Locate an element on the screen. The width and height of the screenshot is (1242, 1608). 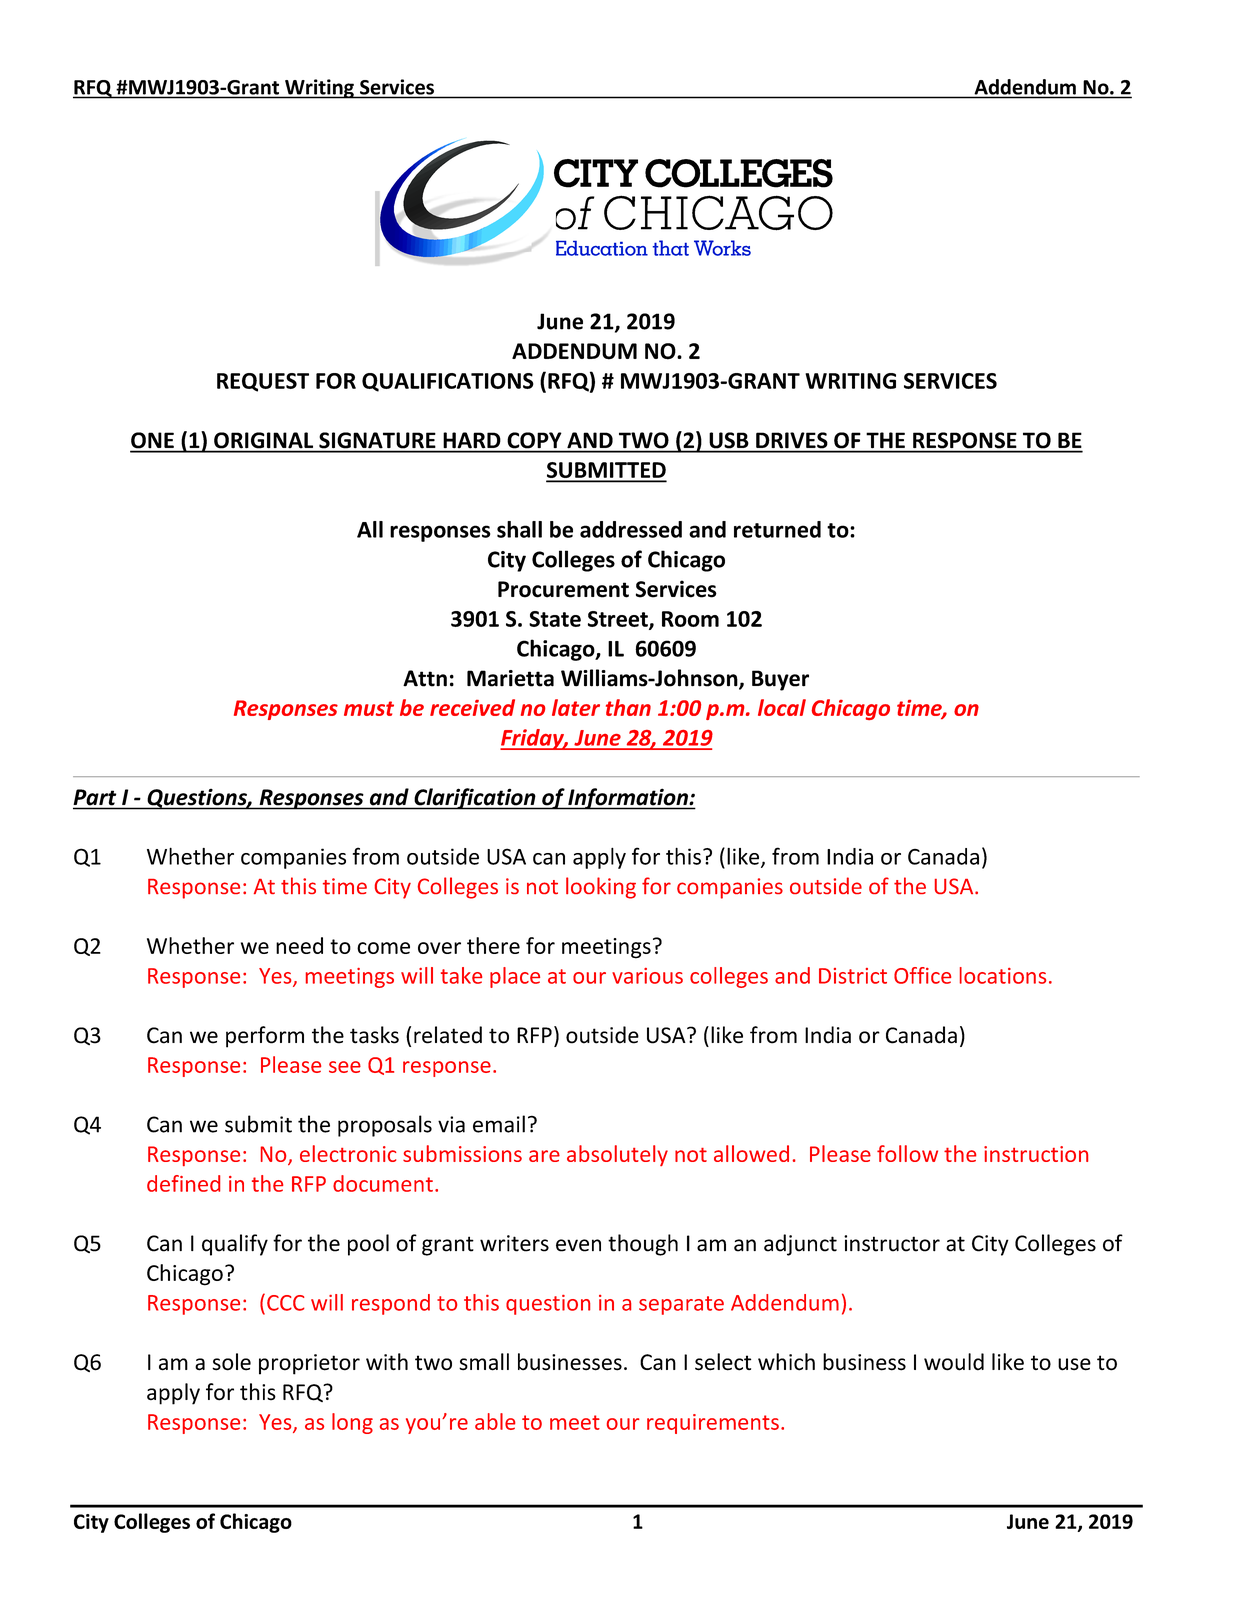
need is located at coordinates (299, 945).
